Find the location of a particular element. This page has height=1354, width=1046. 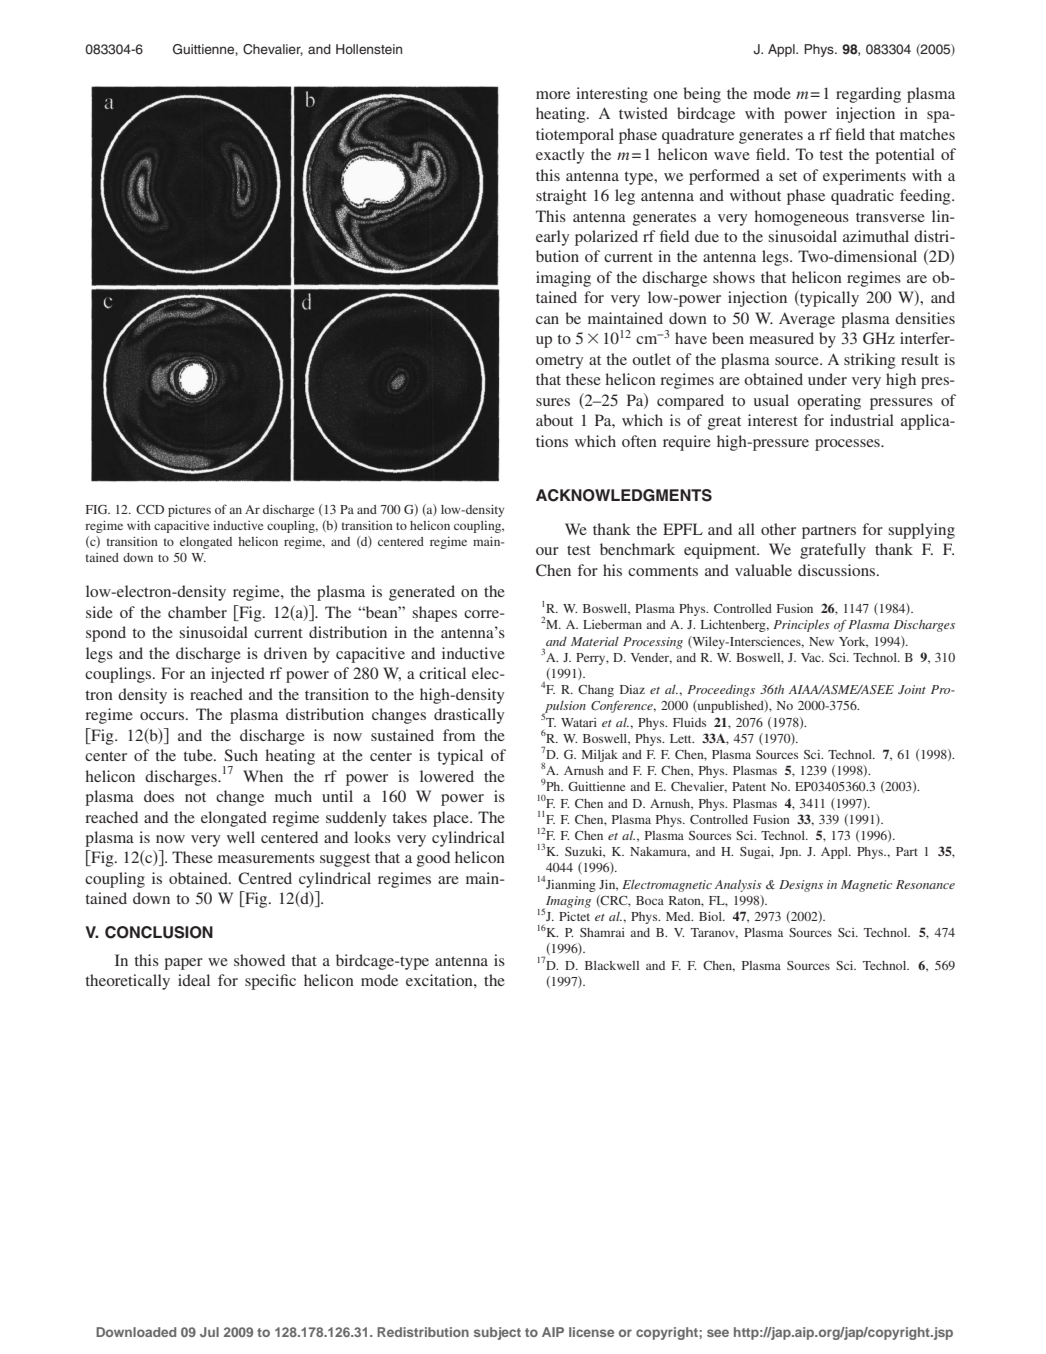

Jul is located at coordinates (209, 1332).
